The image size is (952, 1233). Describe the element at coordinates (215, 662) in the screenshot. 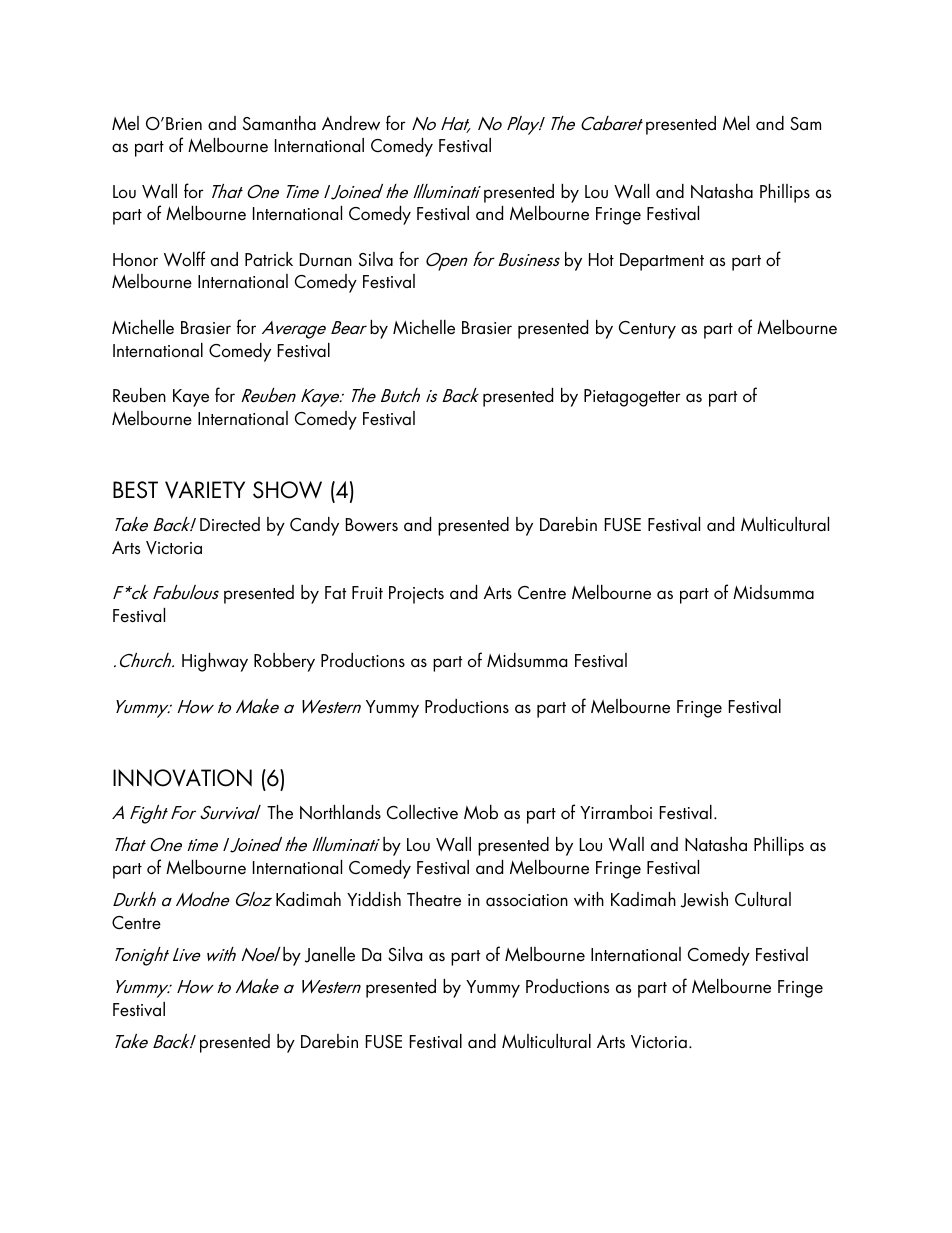

I see `Highway` at that location.
